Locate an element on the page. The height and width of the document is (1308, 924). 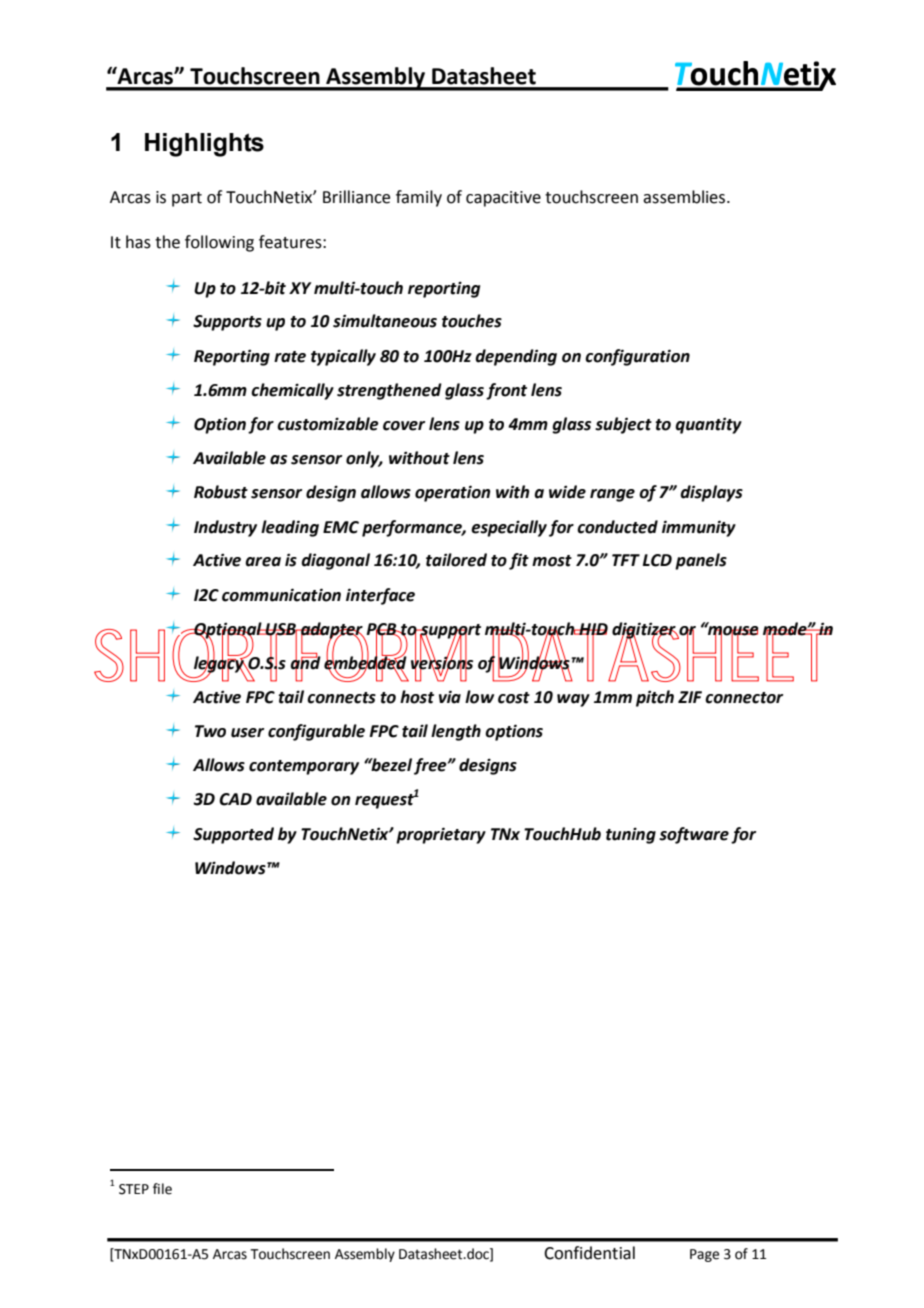
operation is located at coordinates (453, 493).
